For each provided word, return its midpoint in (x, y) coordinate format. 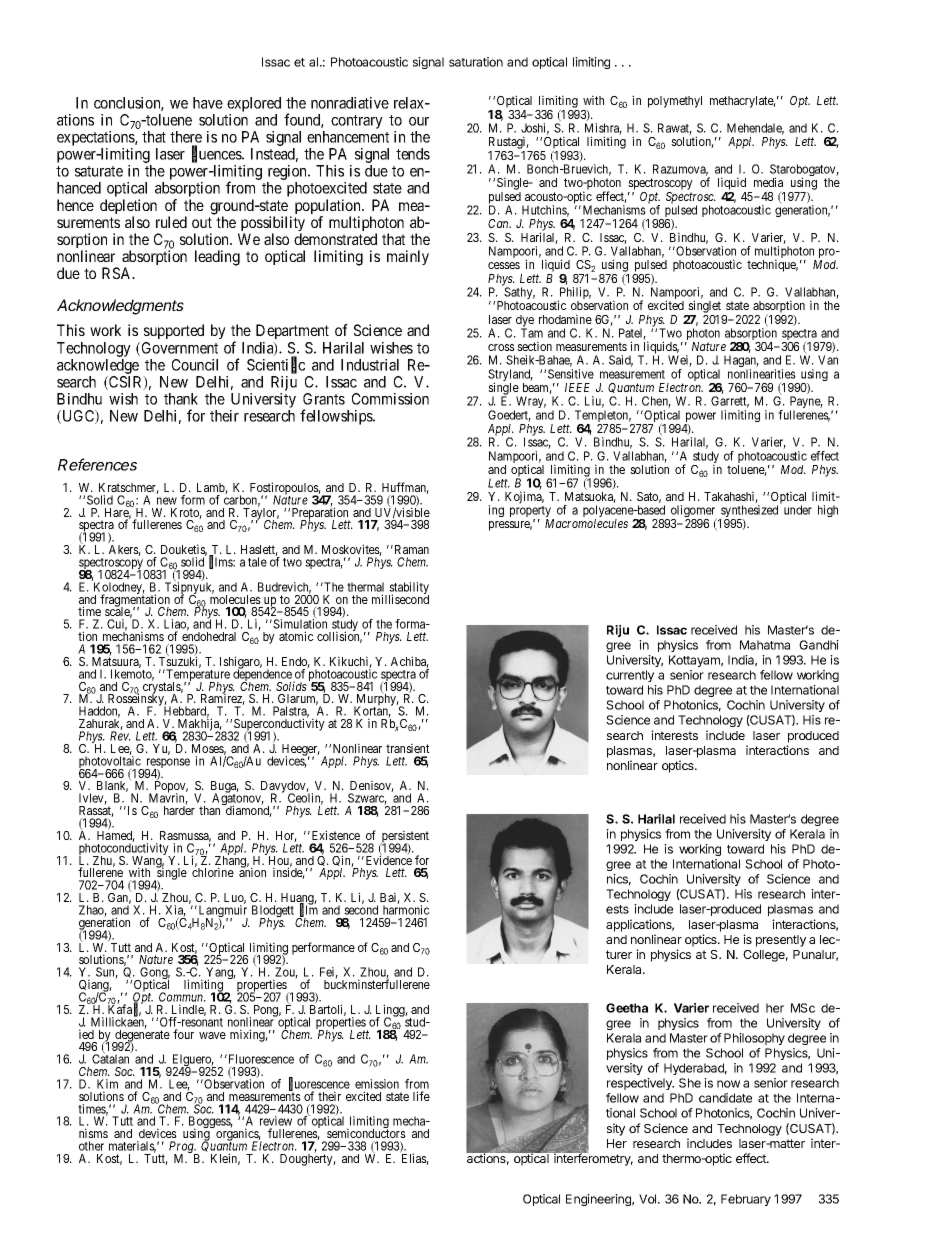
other (91, 1146)
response (167, 764)
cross (501, 347)
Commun (182, 997)
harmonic (406, 910)
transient (408, 748)
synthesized (748, 512)
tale (257, 562)
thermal (365, 587)
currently (630, 676)
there (186, 137)
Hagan (741, 362)
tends (413, 154)
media (768, 182)
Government (178, 349)
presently (781, 941)
